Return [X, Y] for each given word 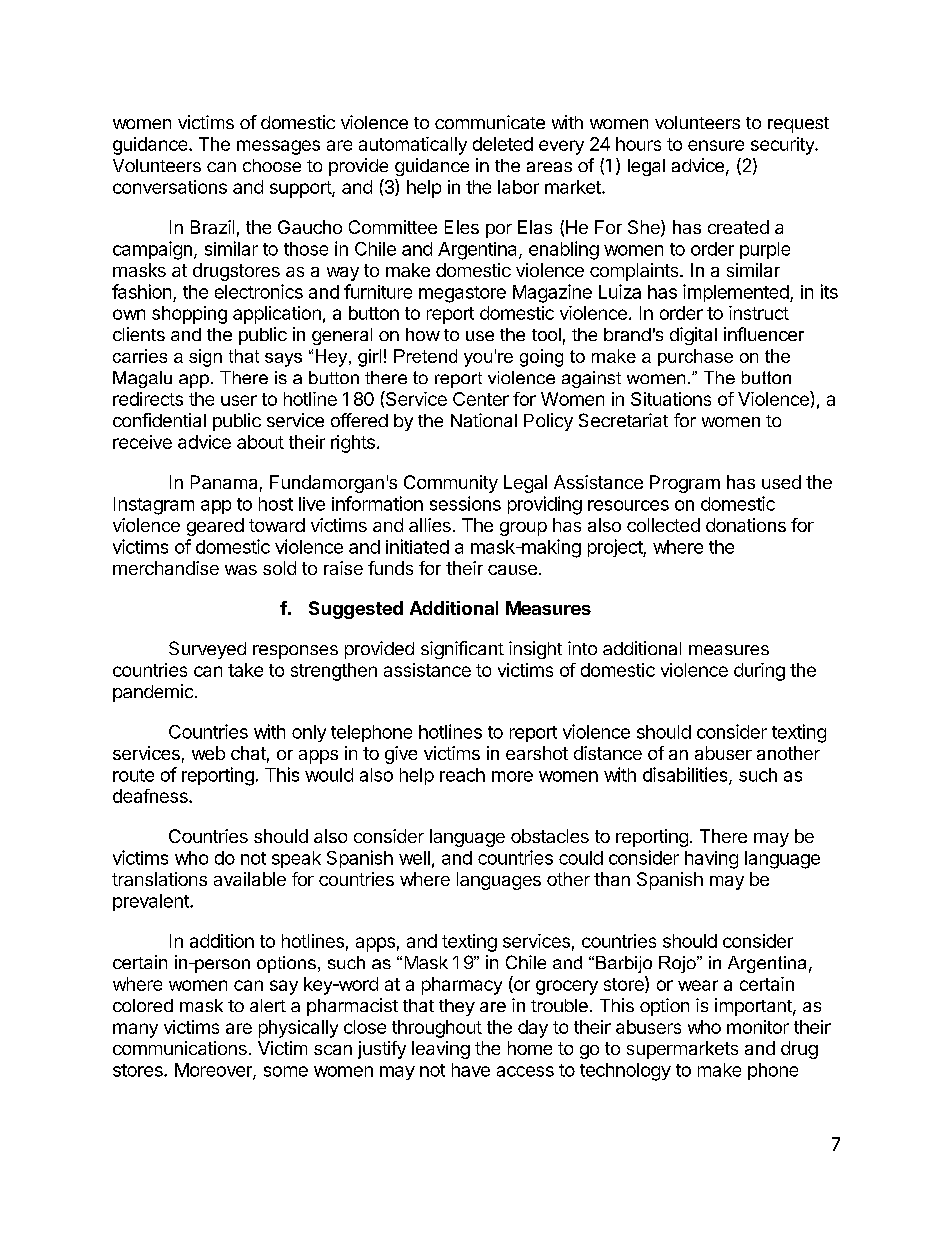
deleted [503, 144]
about [260, 442]
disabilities [686, 775]
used [781, 482]
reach [462, 775]
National [484, 420]
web [208, 753]
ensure [716, 145]
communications [180, 1048]
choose [272, 165]
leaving [441, 1050]
